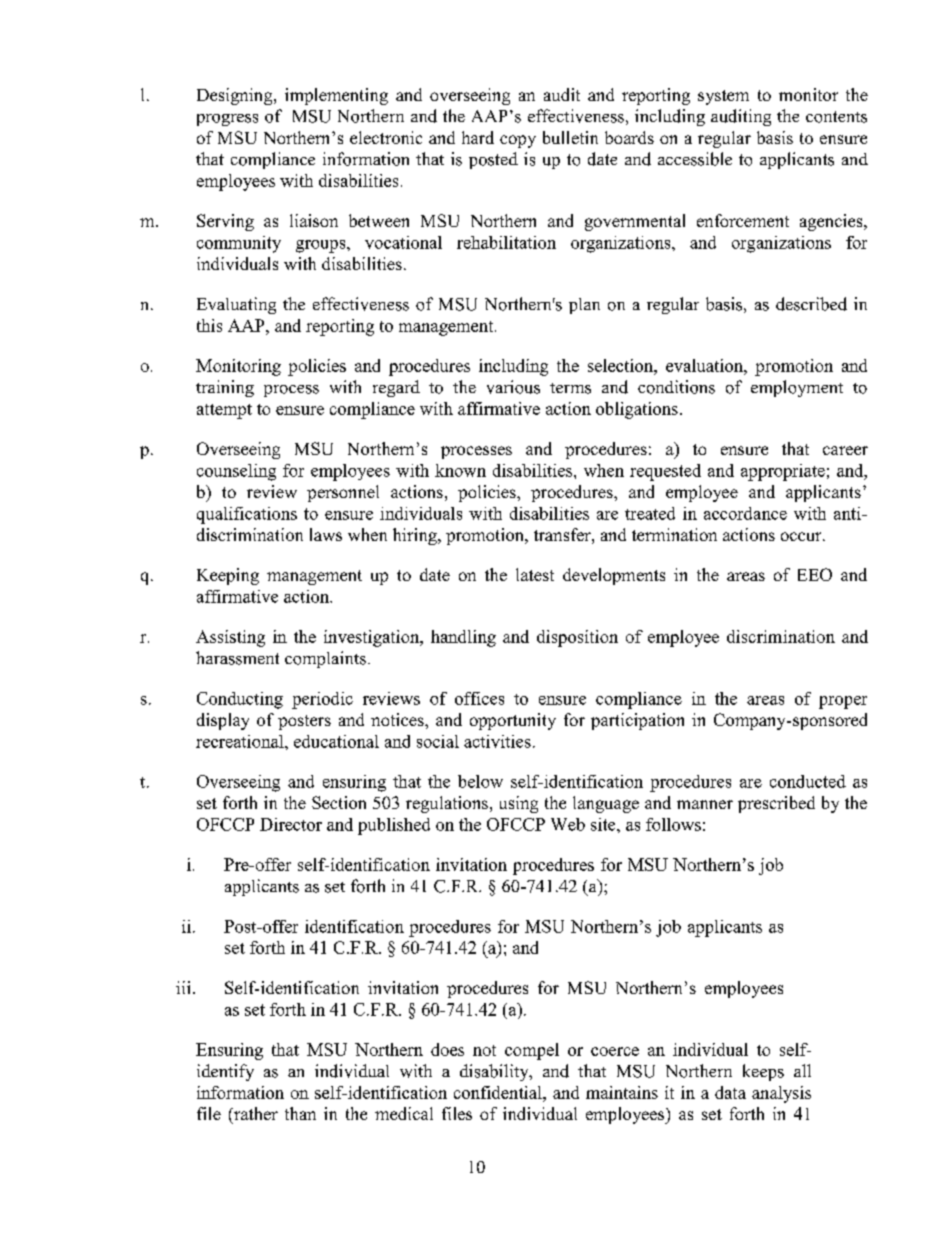  Describe the element at coordinates (723, 97) in the screenshot. I see `system` at that location.
